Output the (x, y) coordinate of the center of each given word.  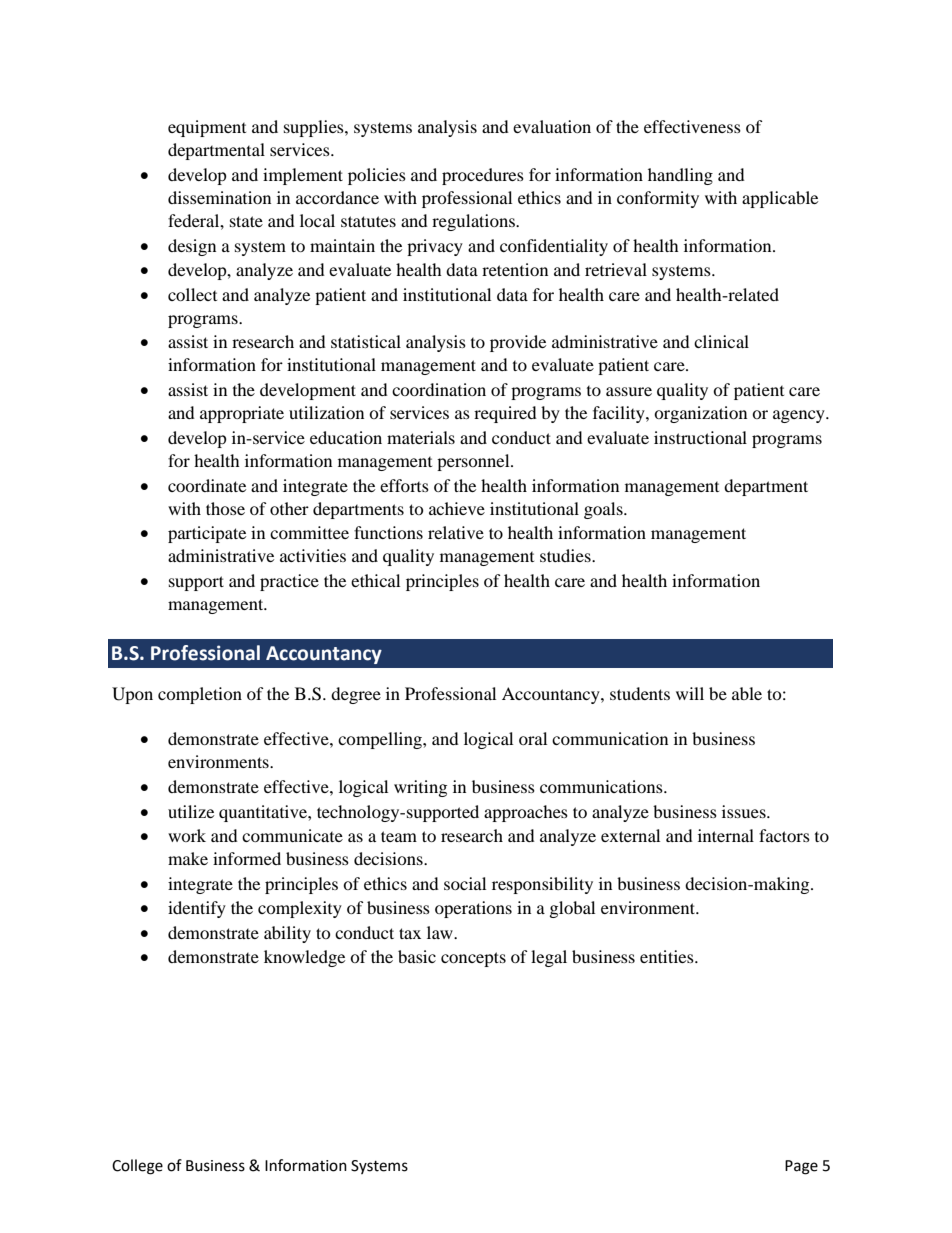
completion (200, 695)
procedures (483, 176)
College (137, 1167)
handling (680, 176)
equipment (207, 128)
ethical (375, 580)
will (690, 693)
